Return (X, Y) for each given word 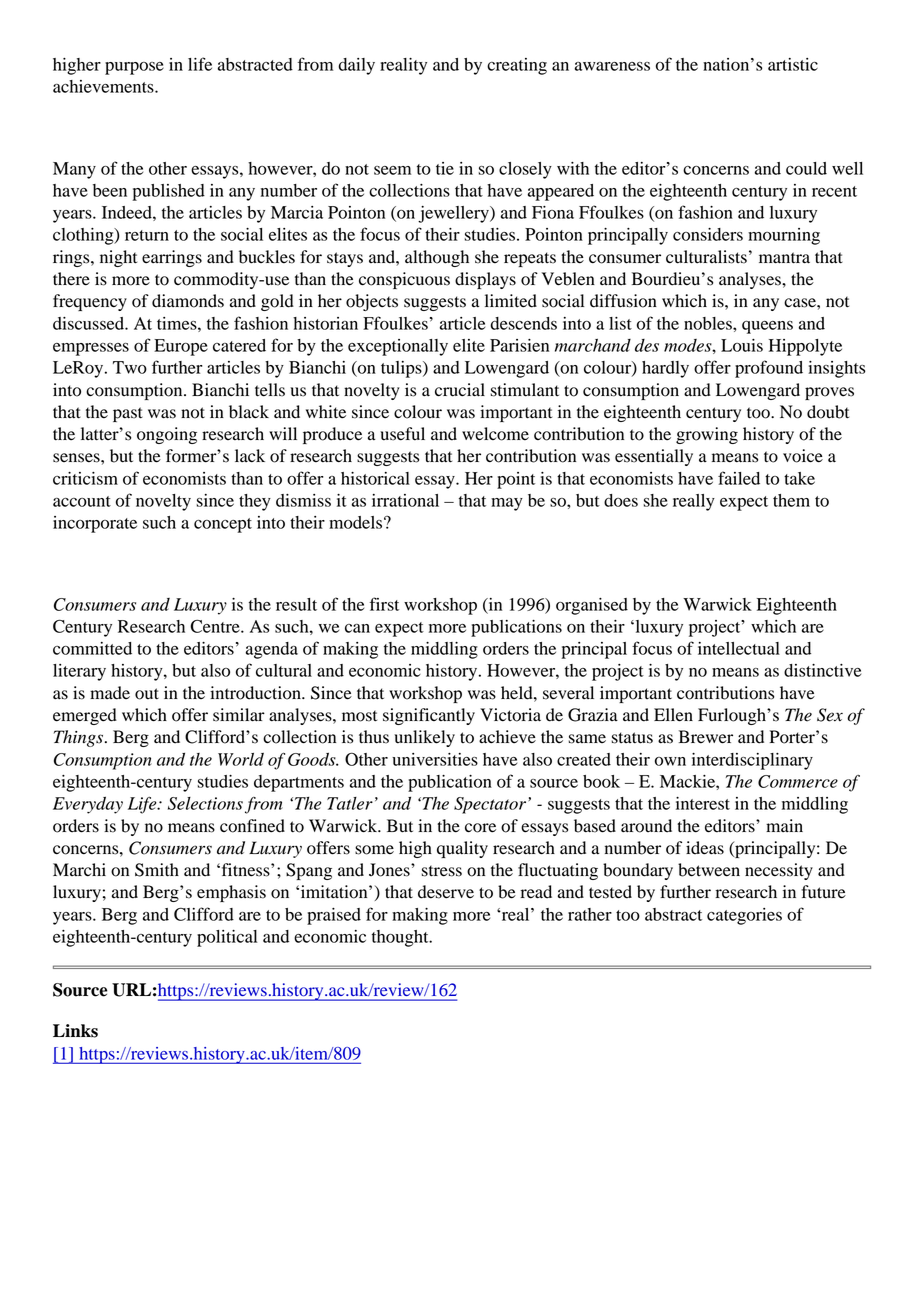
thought (401, 938)
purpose (134, 68)
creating (517, 66)
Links (75, 1031)
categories (744, 916)
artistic (793, 64)
